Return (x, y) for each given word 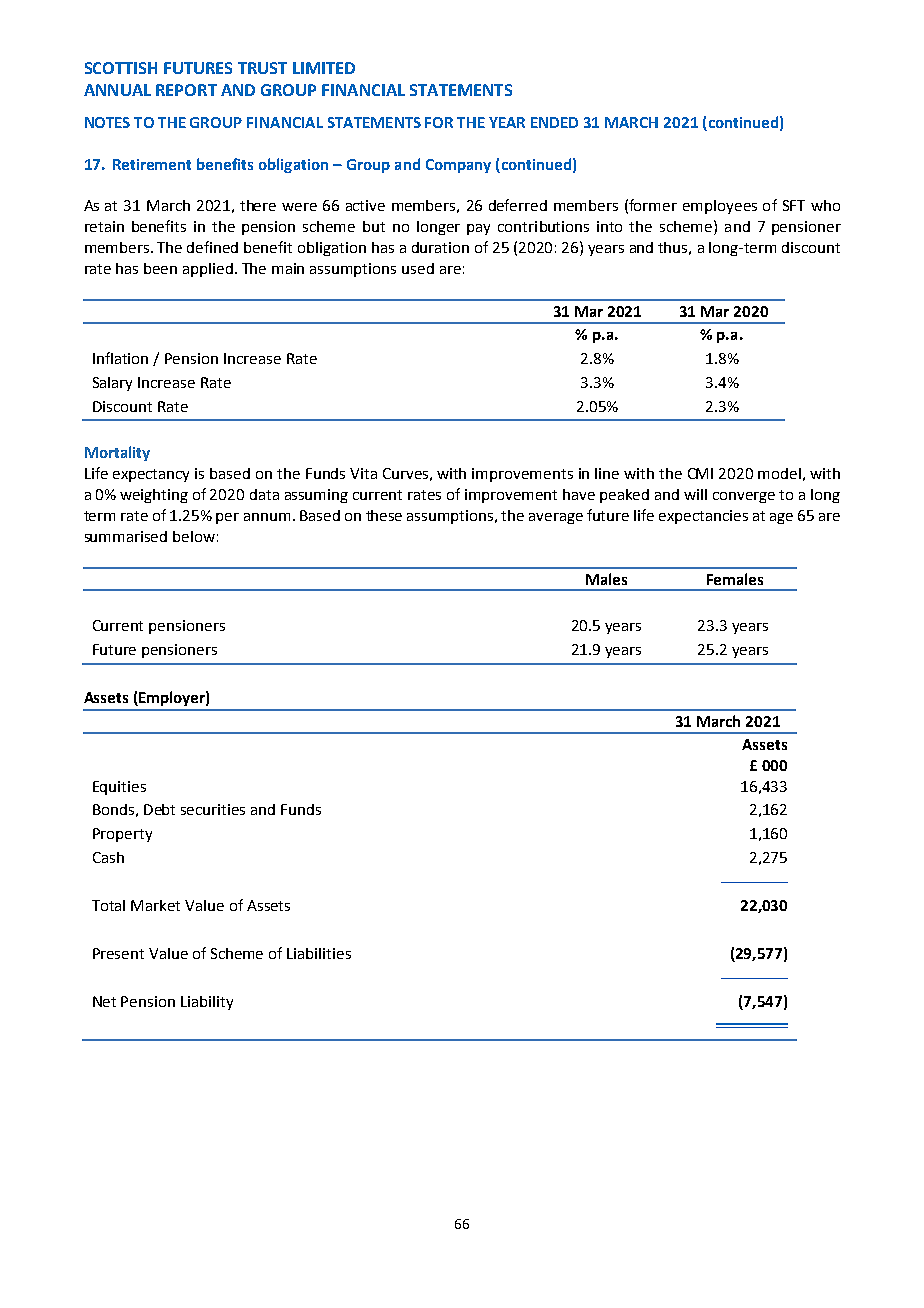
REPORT (186, 90)
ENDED (554, 122)
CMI (700, 473)
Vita (363, 473)
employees (720, 207)
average (556, 518)
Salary (112, 384)
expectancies (703, 517)
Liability (207, 1003)
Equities (119, 788)
